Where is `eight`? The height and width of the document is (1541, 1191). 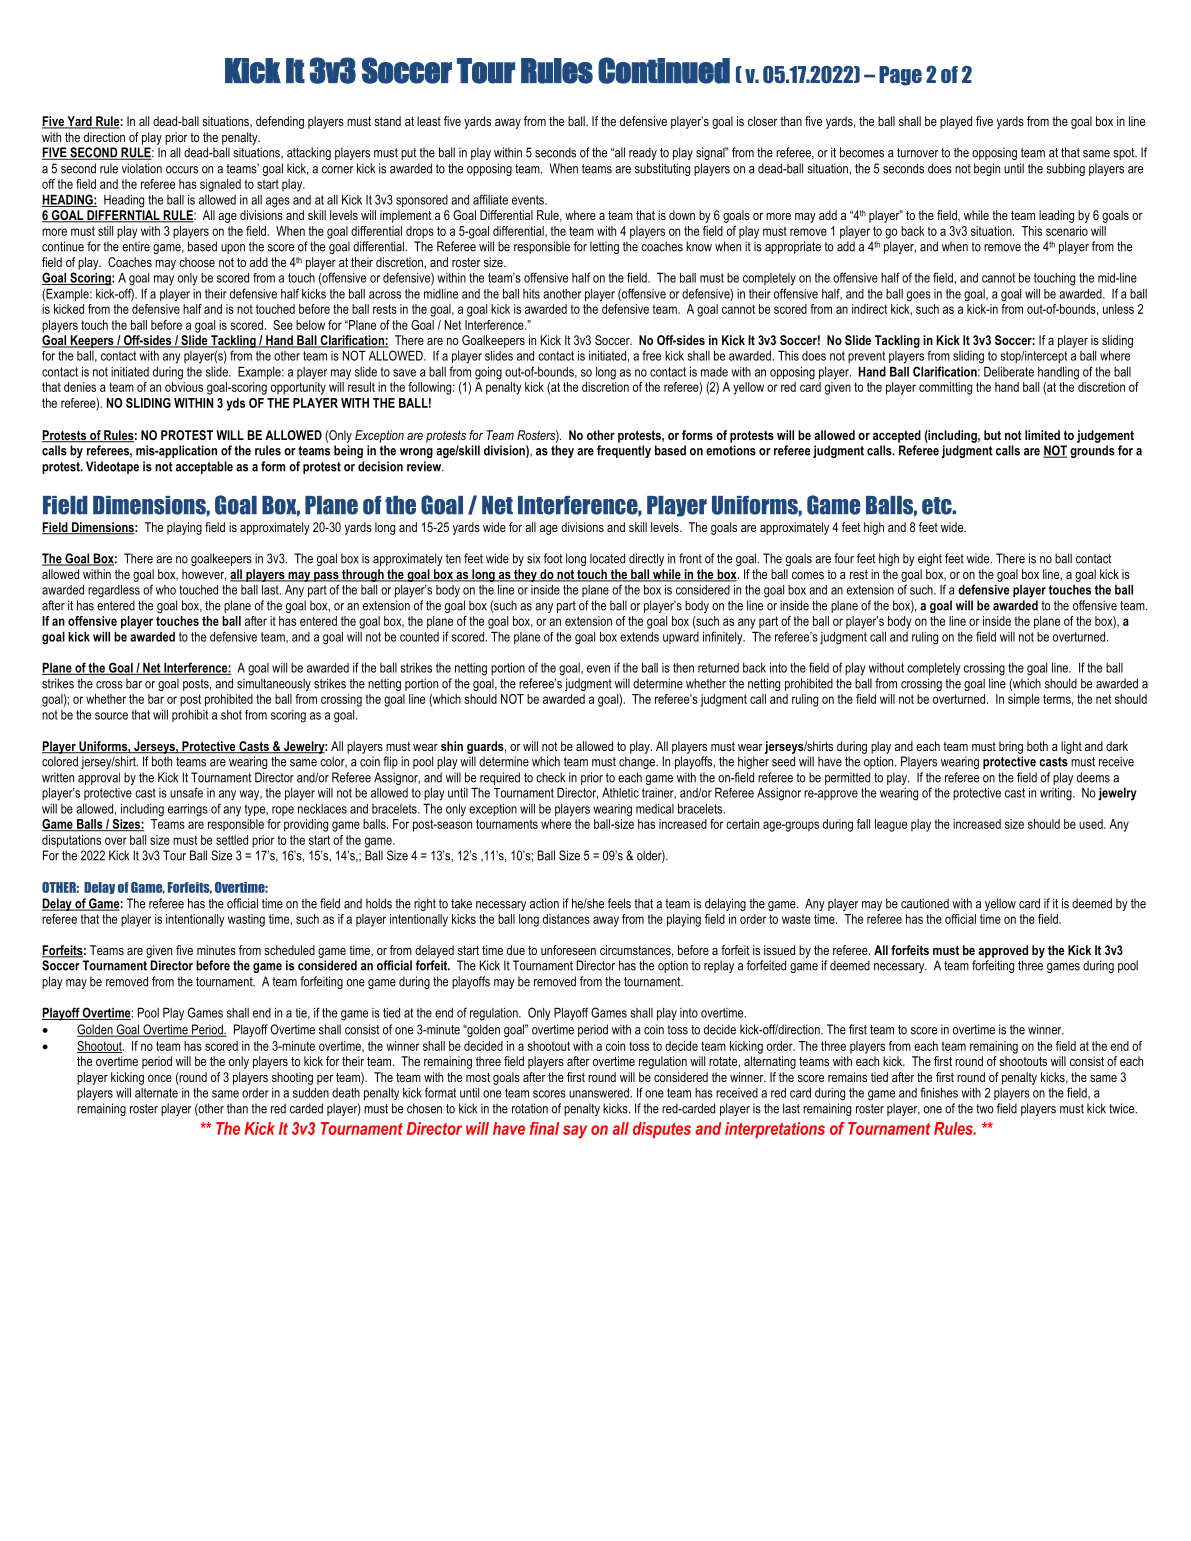 eight is located at coordinates (930, 559).
